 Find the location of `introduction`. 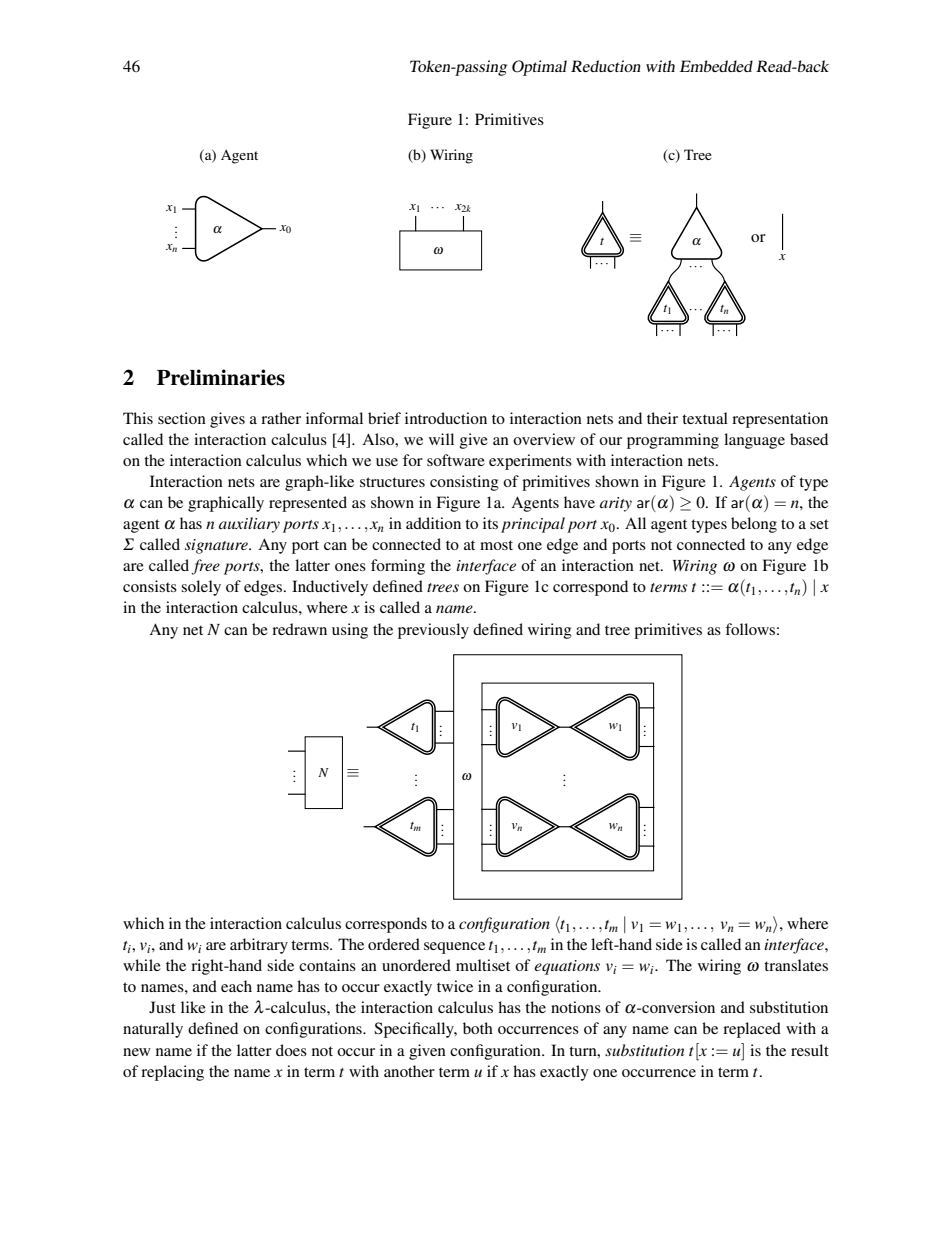

introduction is located at coordinates (446, 418).
